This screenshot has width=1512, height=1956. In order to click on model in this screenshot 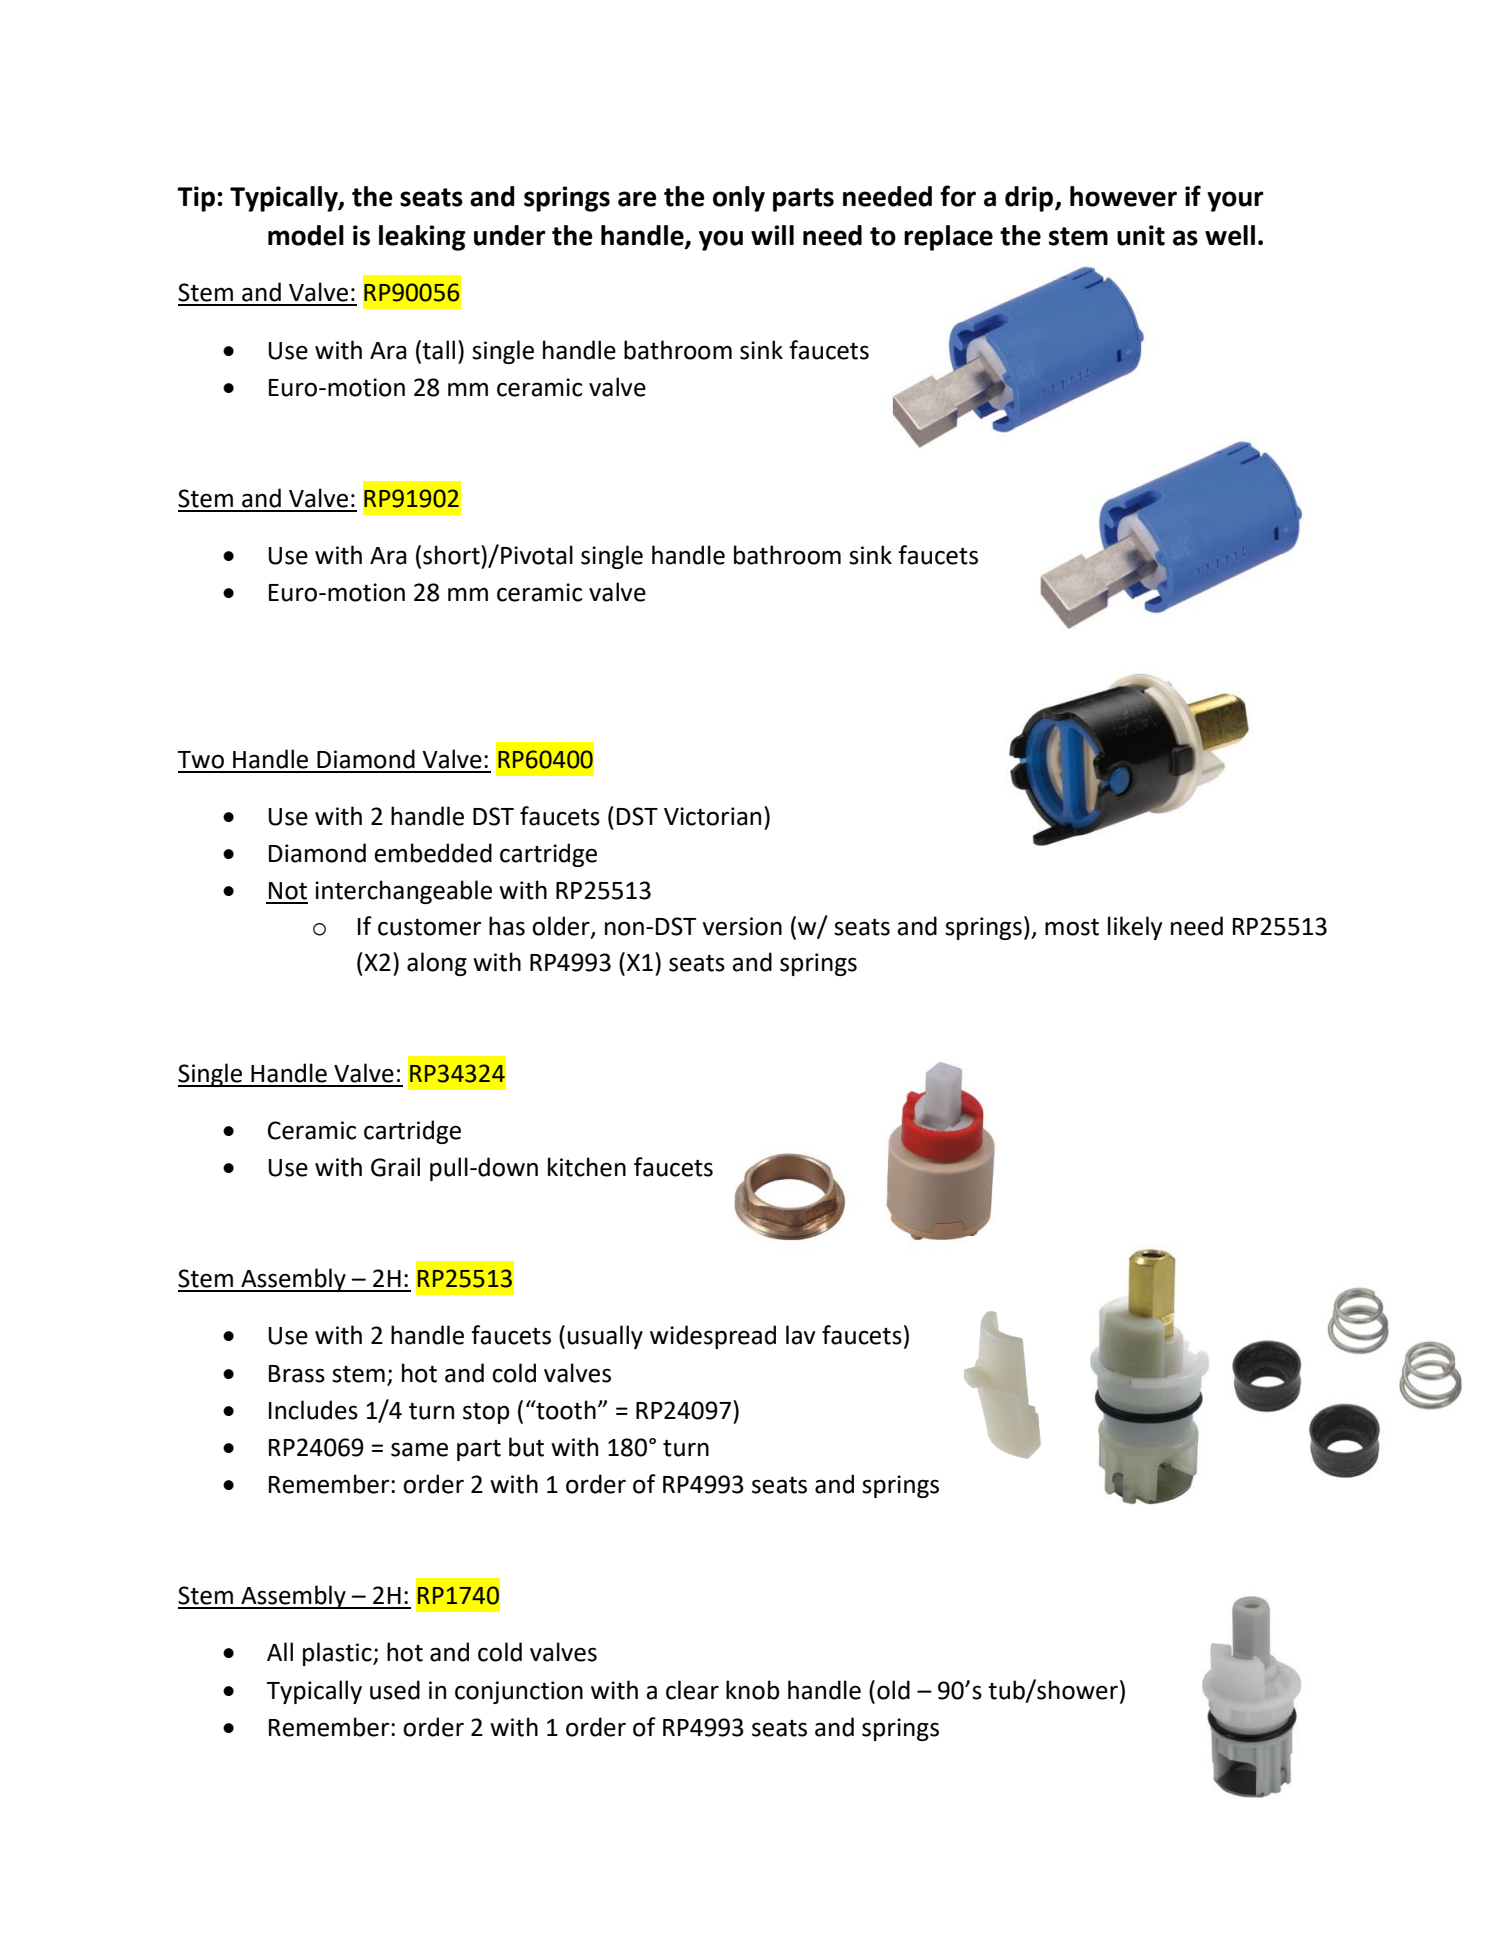, I will do `click(306, 235)`.
